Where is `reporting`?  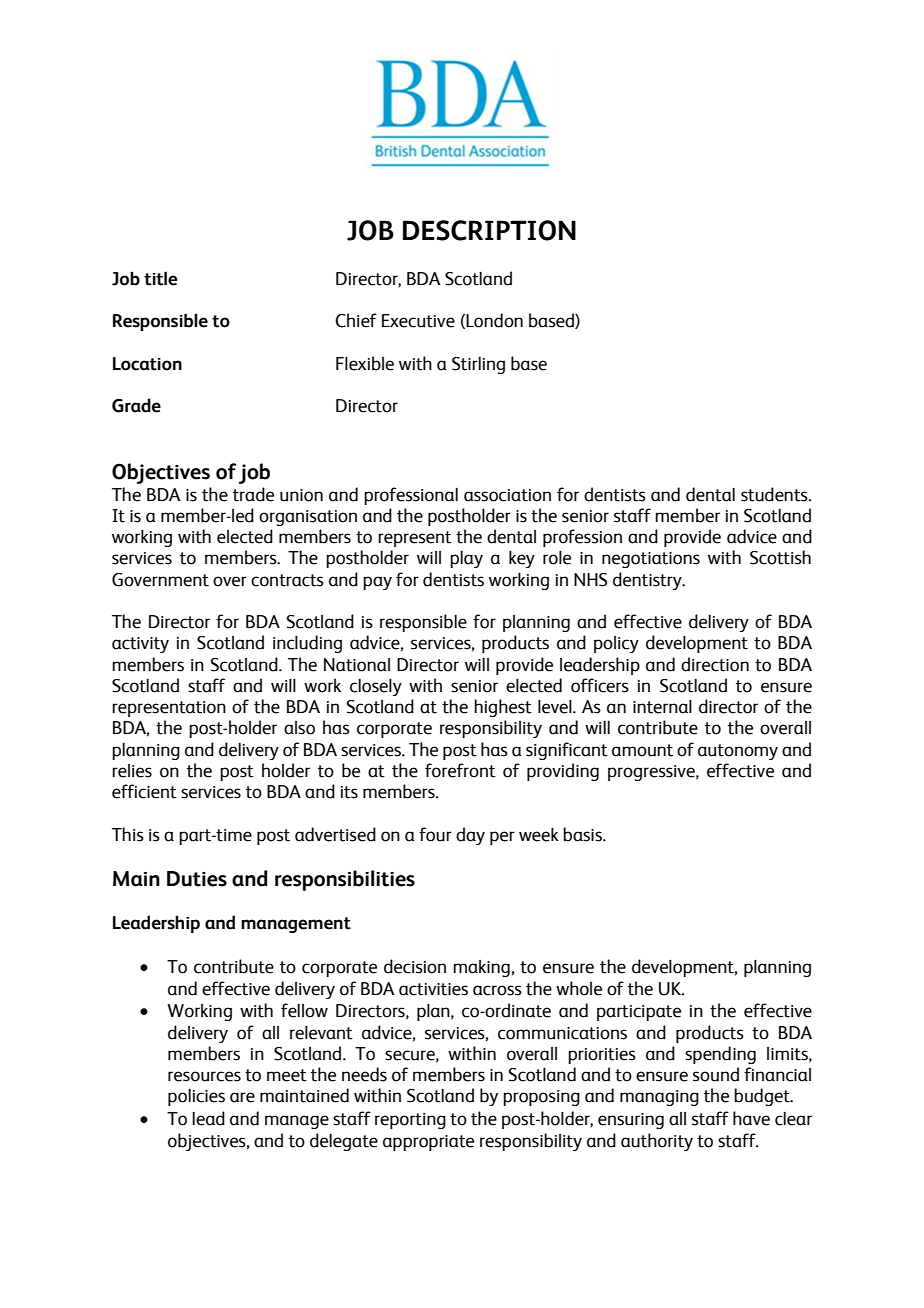 reporting is located at coordinates (410, 1121).
